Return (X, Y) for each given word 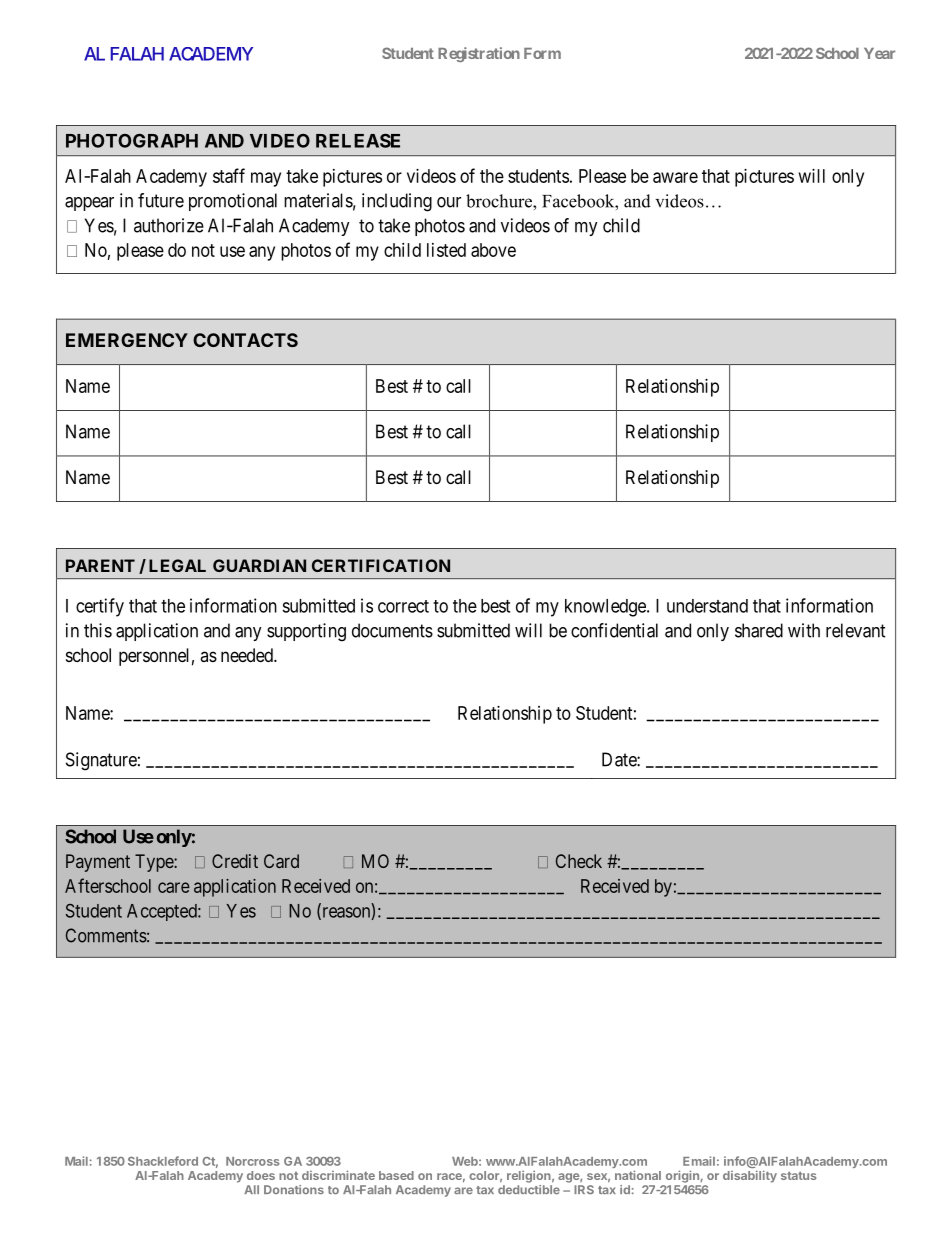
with (804, 630)
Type (155, 863)
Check (579, 861)
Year (879, 53)
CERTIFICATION (381, 565)
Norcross (253, 1161)
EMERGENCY (127, 340)
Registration (479, 54)
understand (707, 606)
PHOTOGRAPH (132, 140)
